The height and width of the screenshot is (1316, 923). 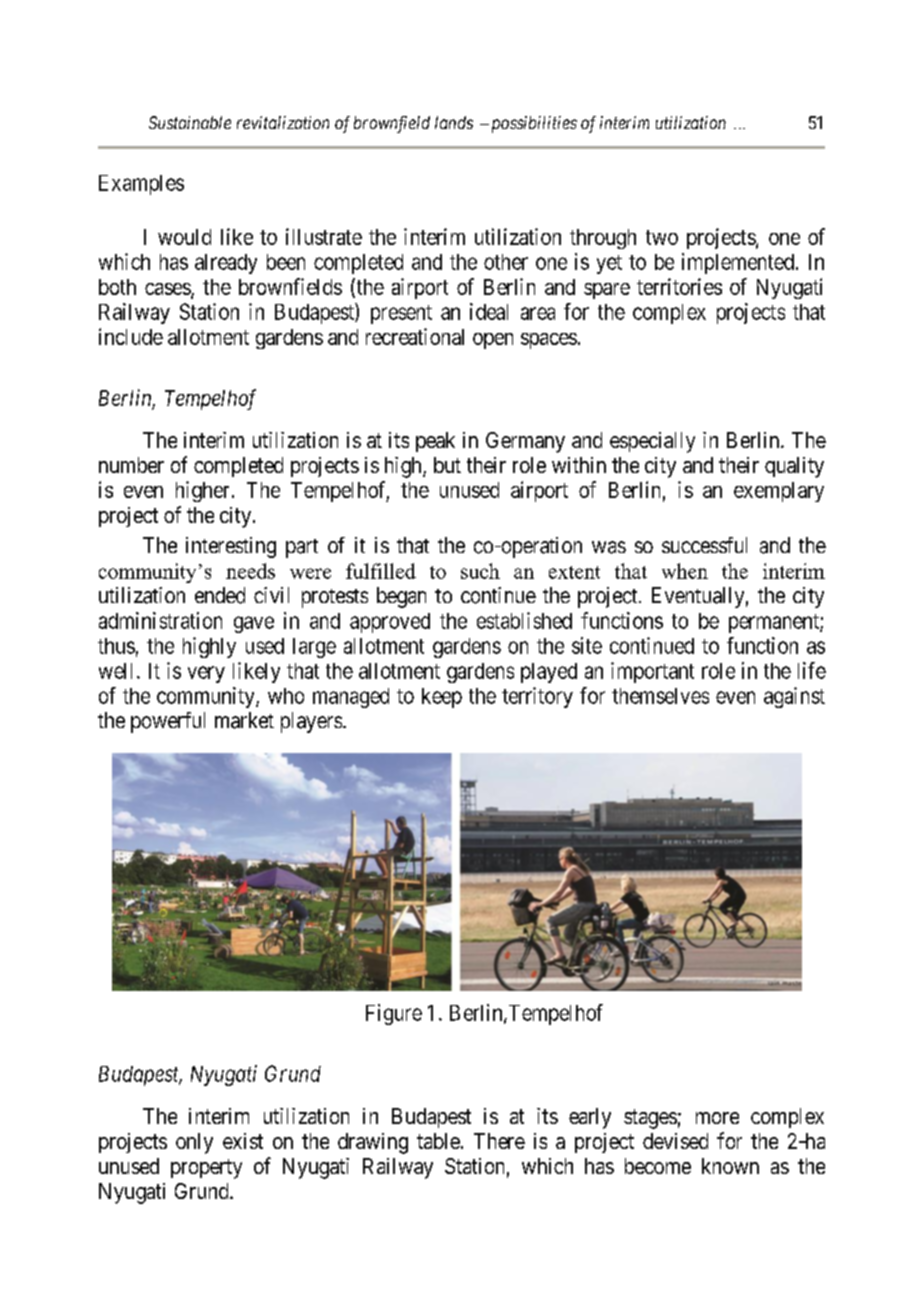 I want to click on Figure, so click(x=394, y=1014).
